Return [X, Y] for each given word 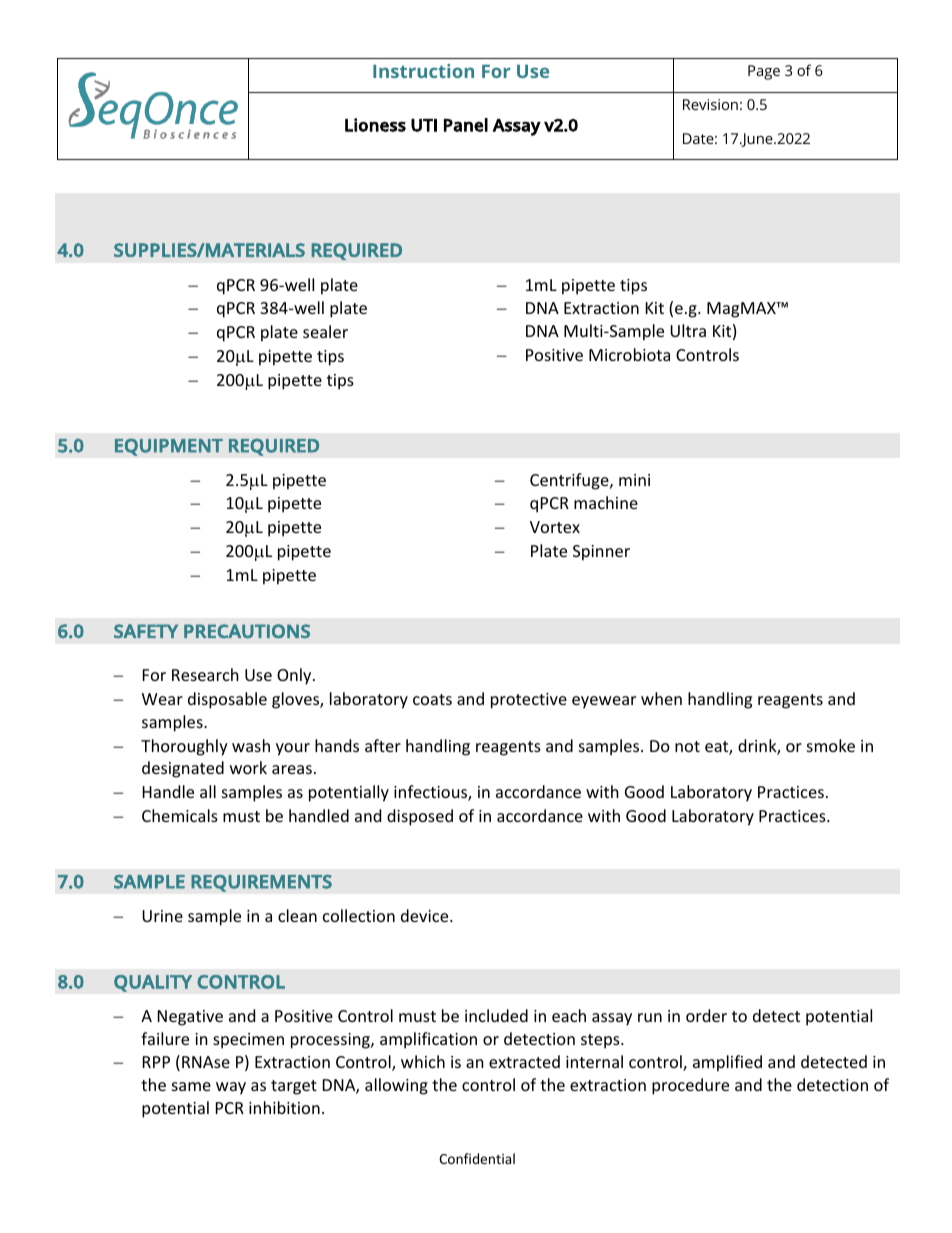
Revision [710, 104]
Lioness [375, 125]
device [426, 915]
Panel [466, 125]
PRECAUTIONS [247, 631]
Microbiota [629, 354]
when [661, 698]
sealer [325, 331]
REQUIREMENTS [261, 883]
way [231, 1088]
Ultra [688, 330]
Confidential [477, 1158]
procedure [690, 1086]
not [687, 746]
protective [529, 701]
